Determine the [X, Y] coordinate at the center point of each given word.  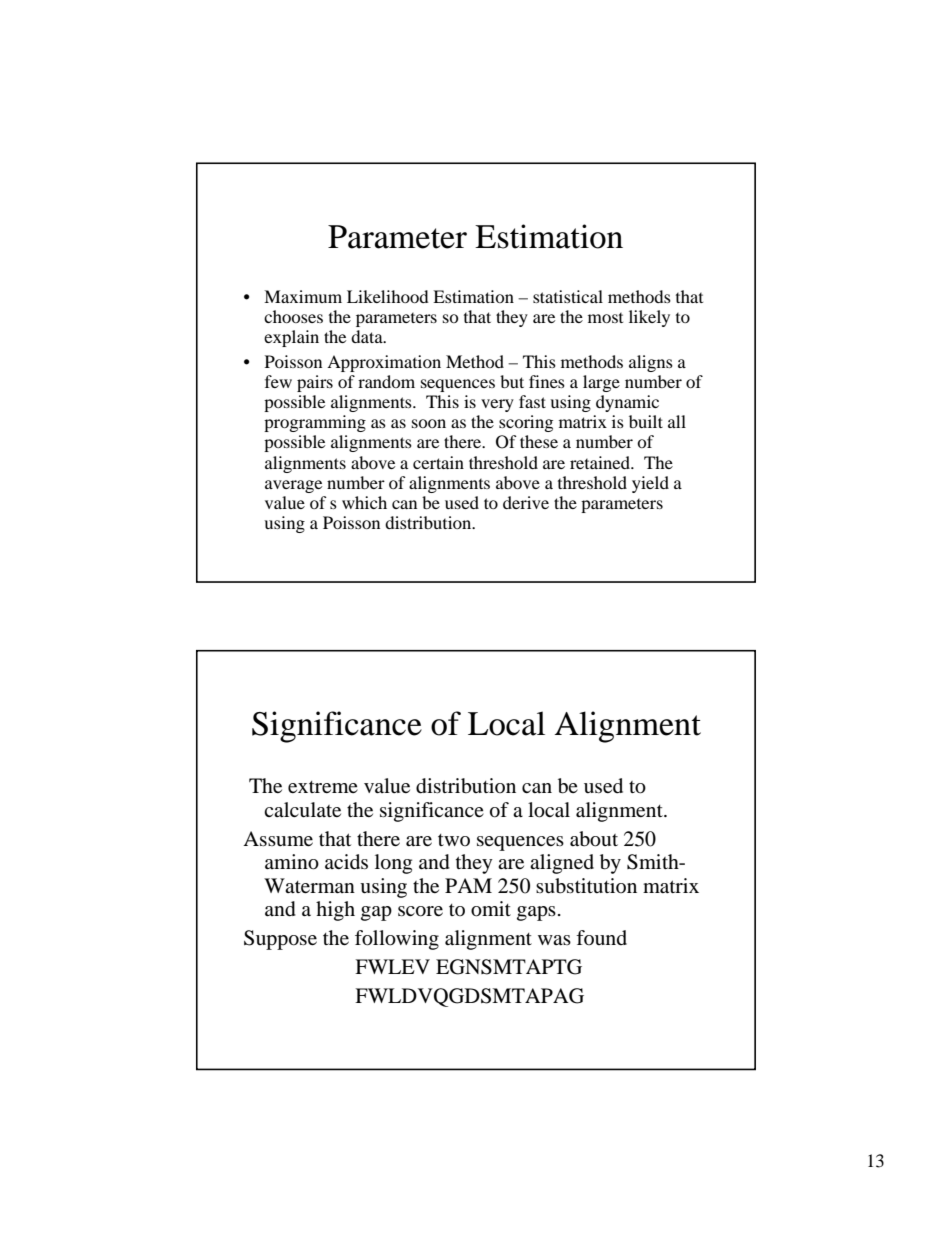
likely [649, 318]
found [601, 937]
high [335, 911]
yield [650, 484]
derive [526, 502]
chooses [293, 316]
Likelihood [388, 296]
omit [491, 909]
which [364, 502]
